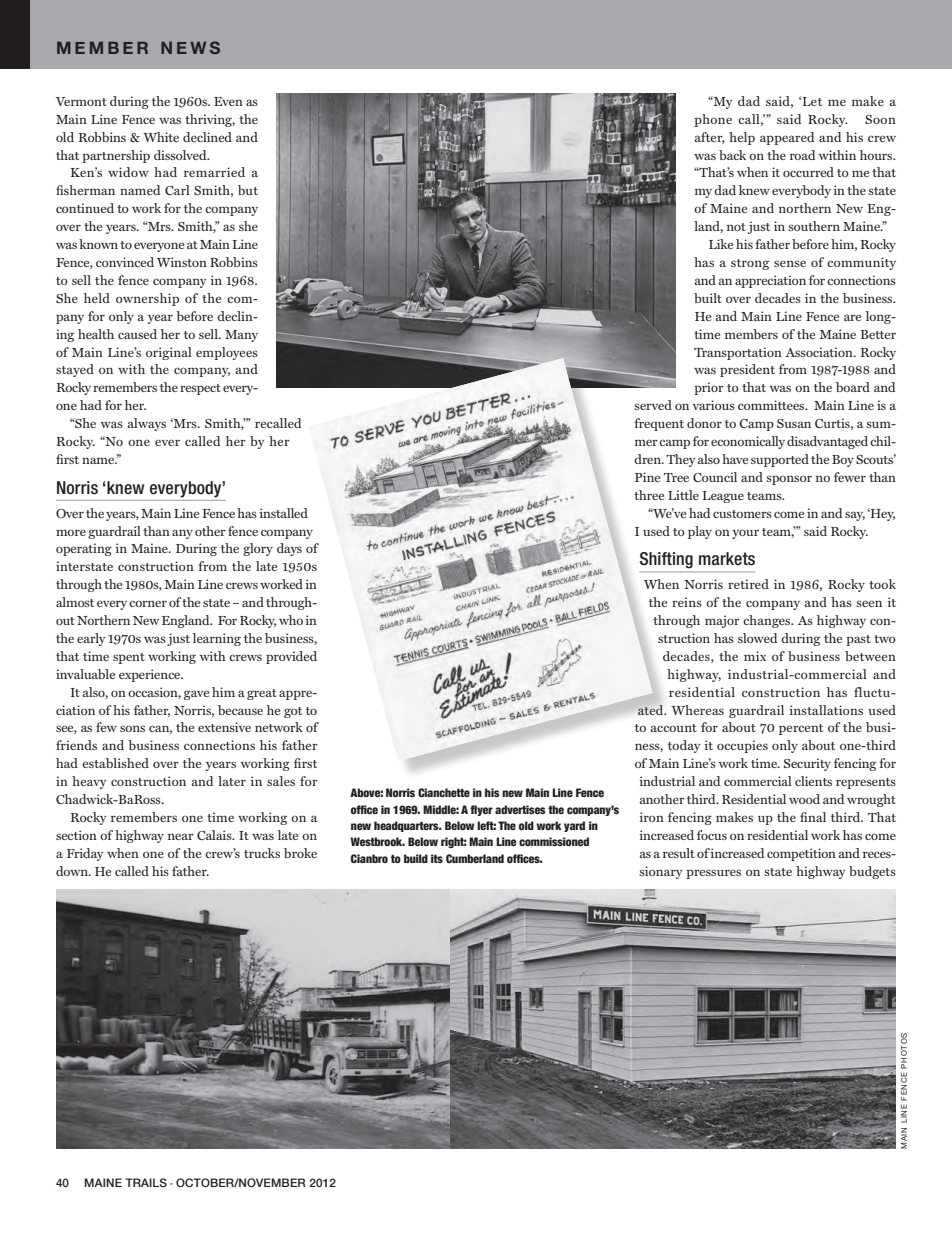 The width and height of the image is (952, 1233). Describe the element at coordinates (146, 1182) in the image. I see `TRAILS` at that location.
